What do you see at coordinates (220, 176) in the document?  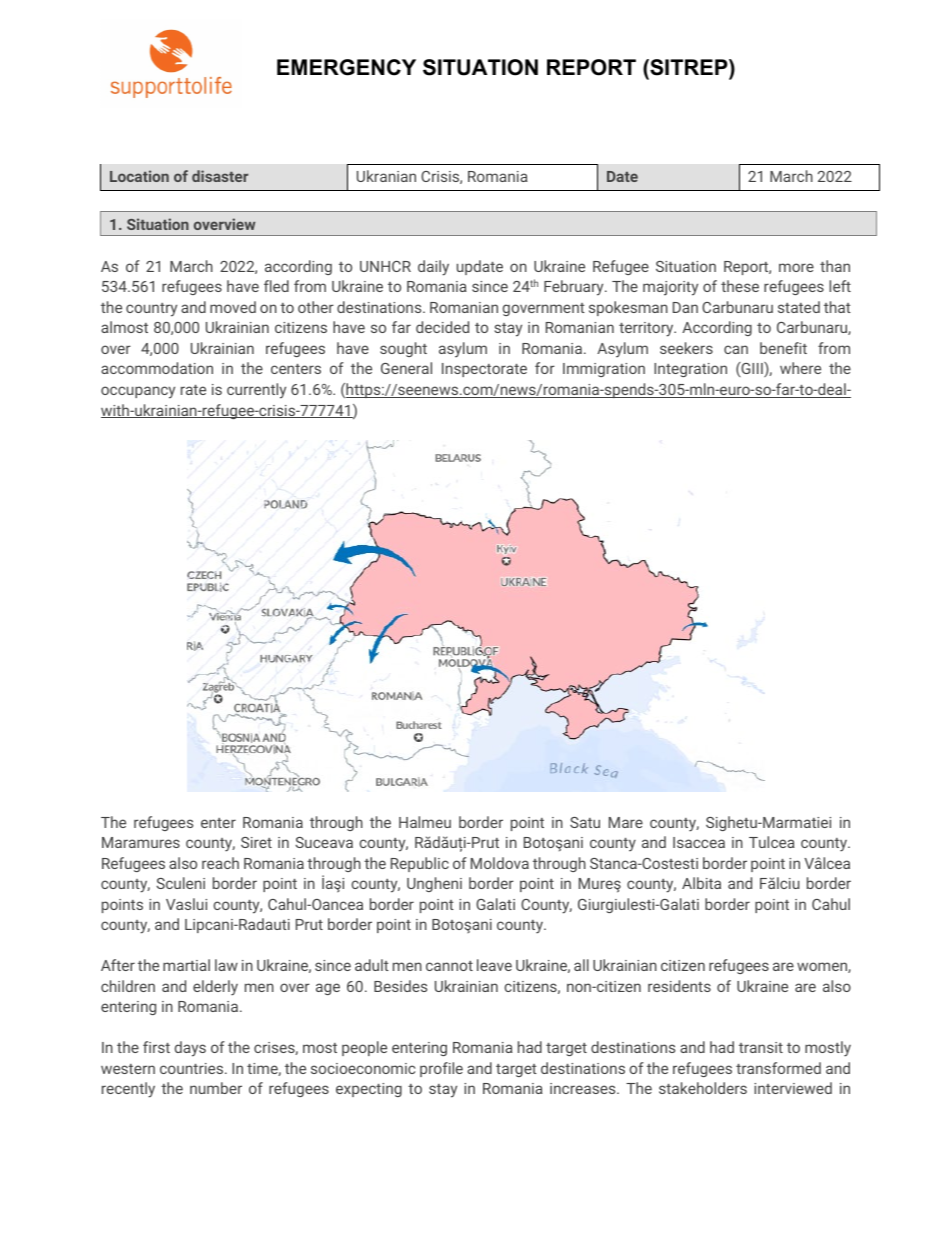 I see `disaster` at bounding box center [220, 176].
